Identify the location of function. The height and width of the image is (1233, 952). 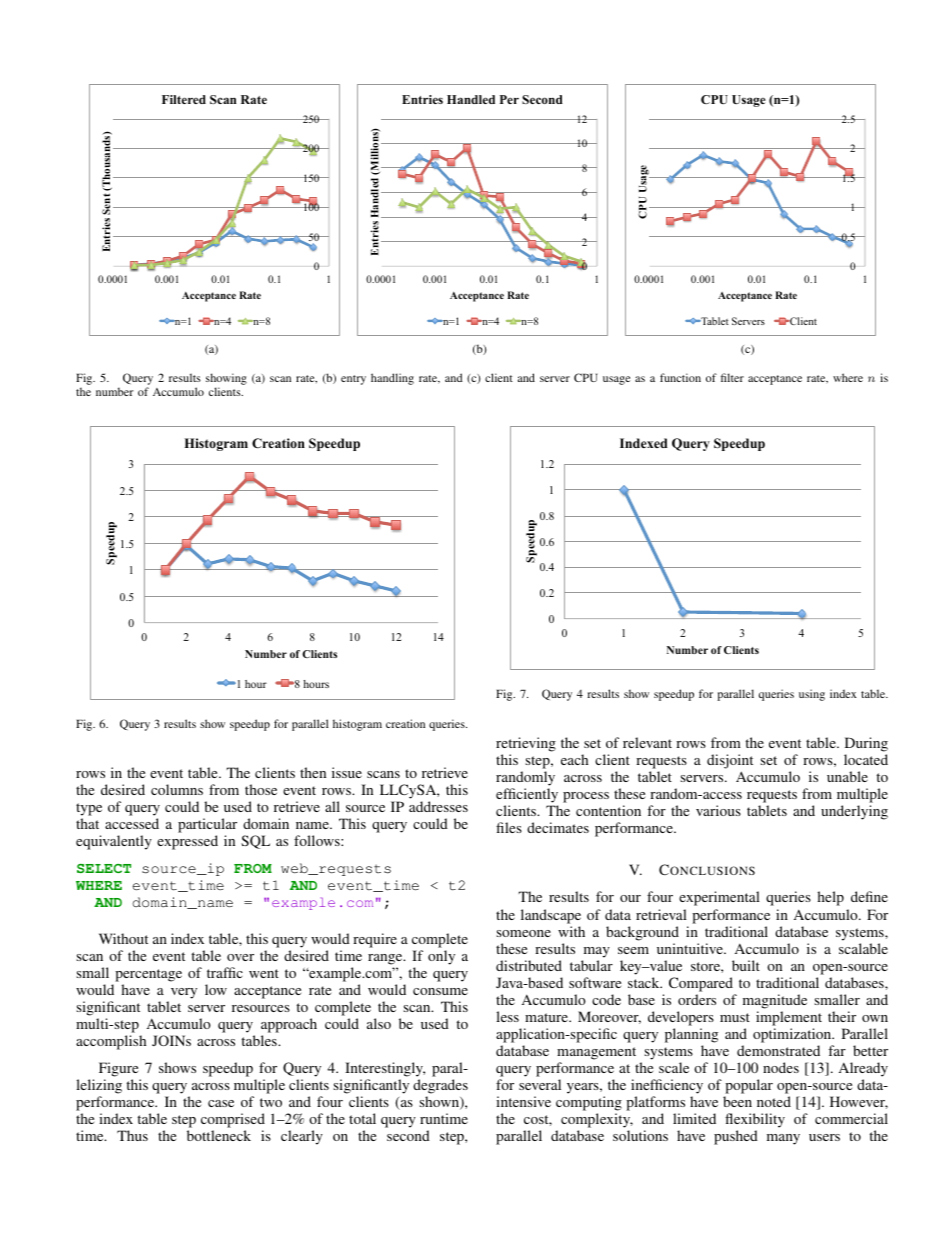
(680, 377).
